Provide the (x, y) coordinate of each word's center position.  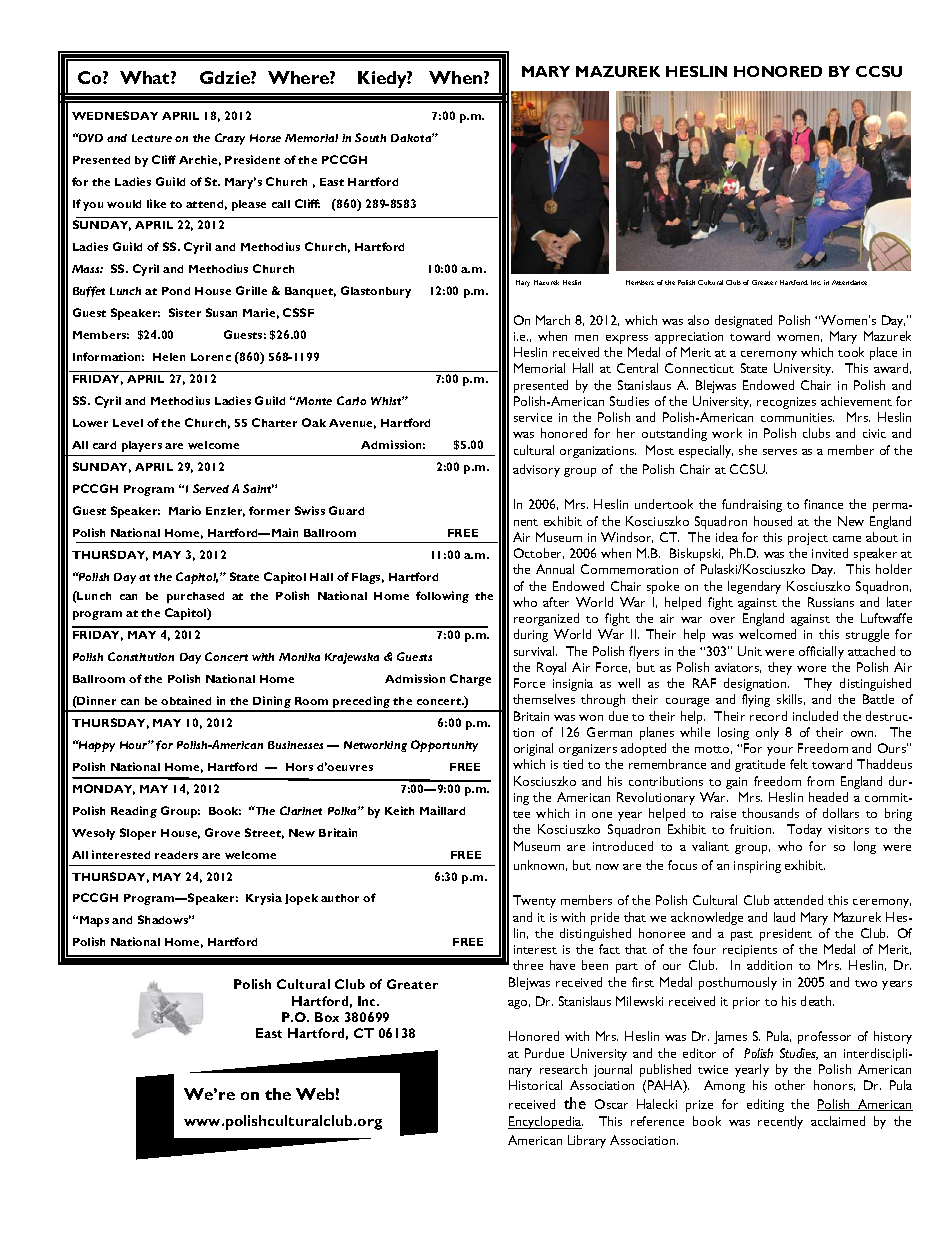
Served (211, 488)
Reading (134, 812)
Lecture (152, 138)
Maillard (442, 810)
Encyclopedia (545, 1122)
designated (743, 321)
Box (327, 1017)
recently (780, 1122)
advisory (536, 470)
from (820, 781)
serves (780, 452)
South (370, 137)
